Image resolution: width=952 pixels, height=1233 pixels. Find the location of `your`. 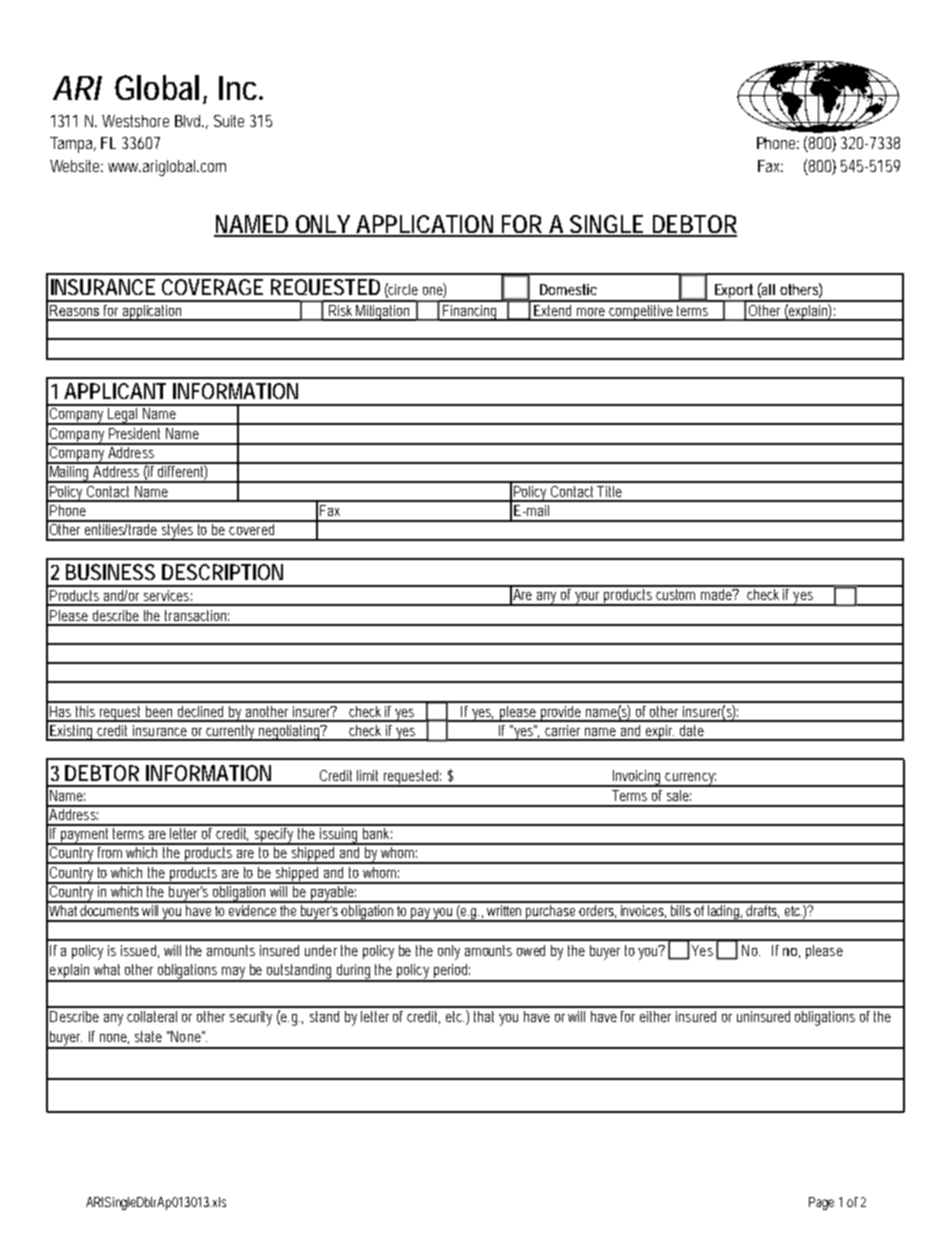

your is located at coordinates (589, 599).
